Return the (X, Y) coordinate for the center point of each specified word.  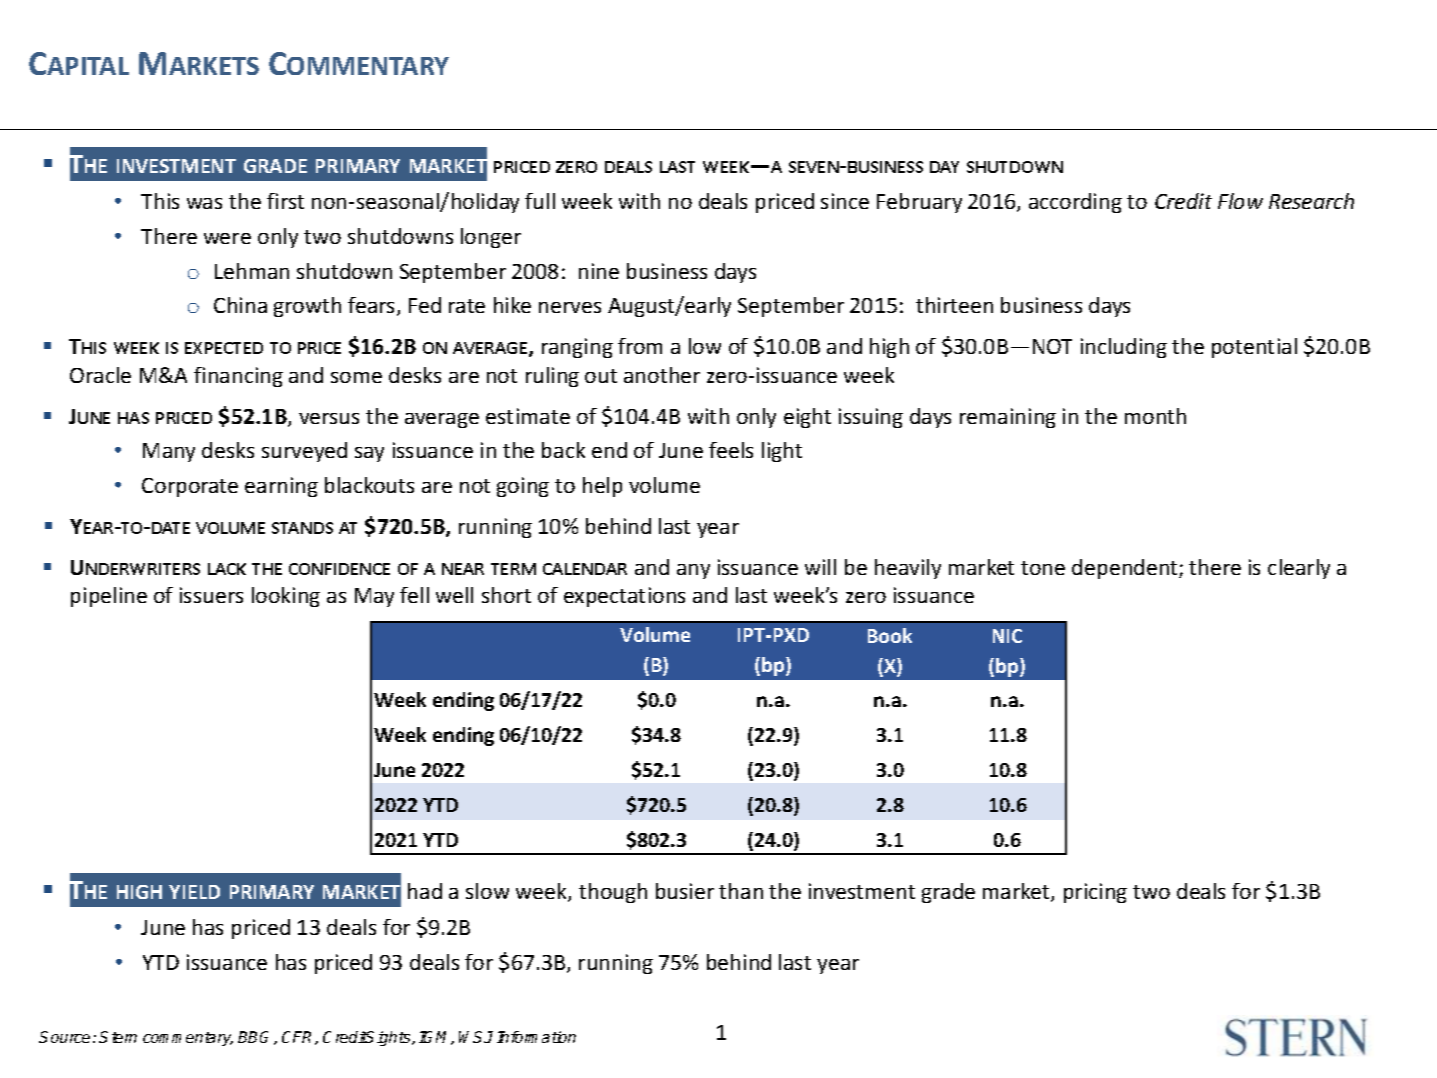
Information (536, 1037)
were (227, 238)
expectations (624, 597)
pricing (1095, 893)
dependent (1126, 569)
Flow (1240, 201)
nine (599, 271)
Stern (118, 1037)
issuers (211, 595)
